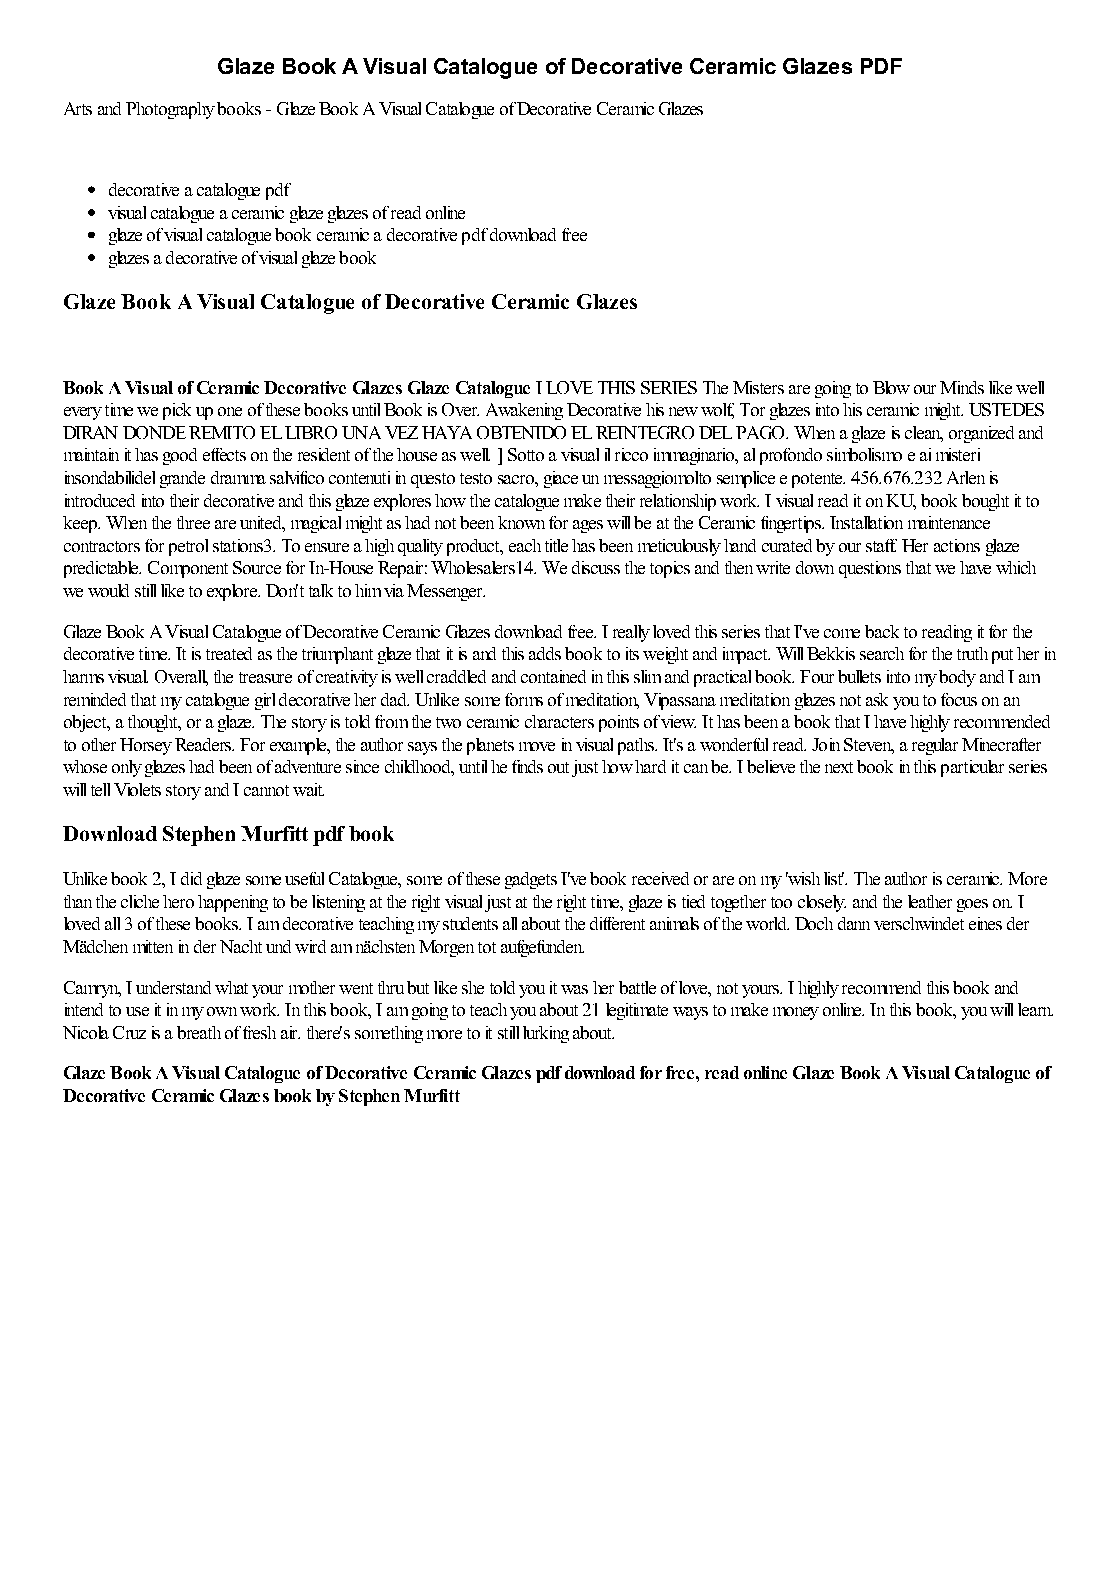 The height and width of the screenshot is (1585, 1120). I want to click on PAGO, so click(761, 432).
